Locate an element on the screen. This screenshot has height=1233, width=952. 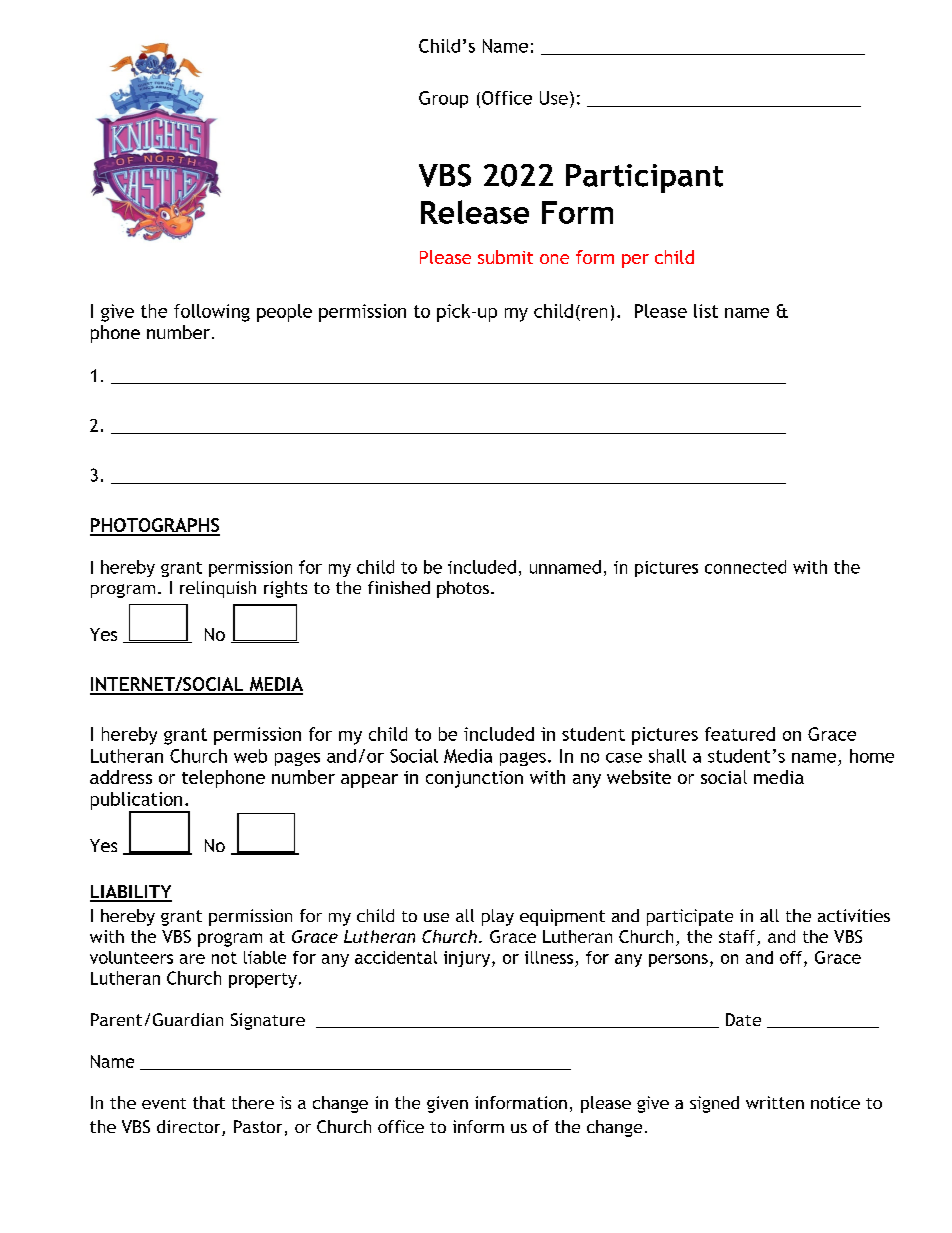
connected is located at coordinates (745, 567).
